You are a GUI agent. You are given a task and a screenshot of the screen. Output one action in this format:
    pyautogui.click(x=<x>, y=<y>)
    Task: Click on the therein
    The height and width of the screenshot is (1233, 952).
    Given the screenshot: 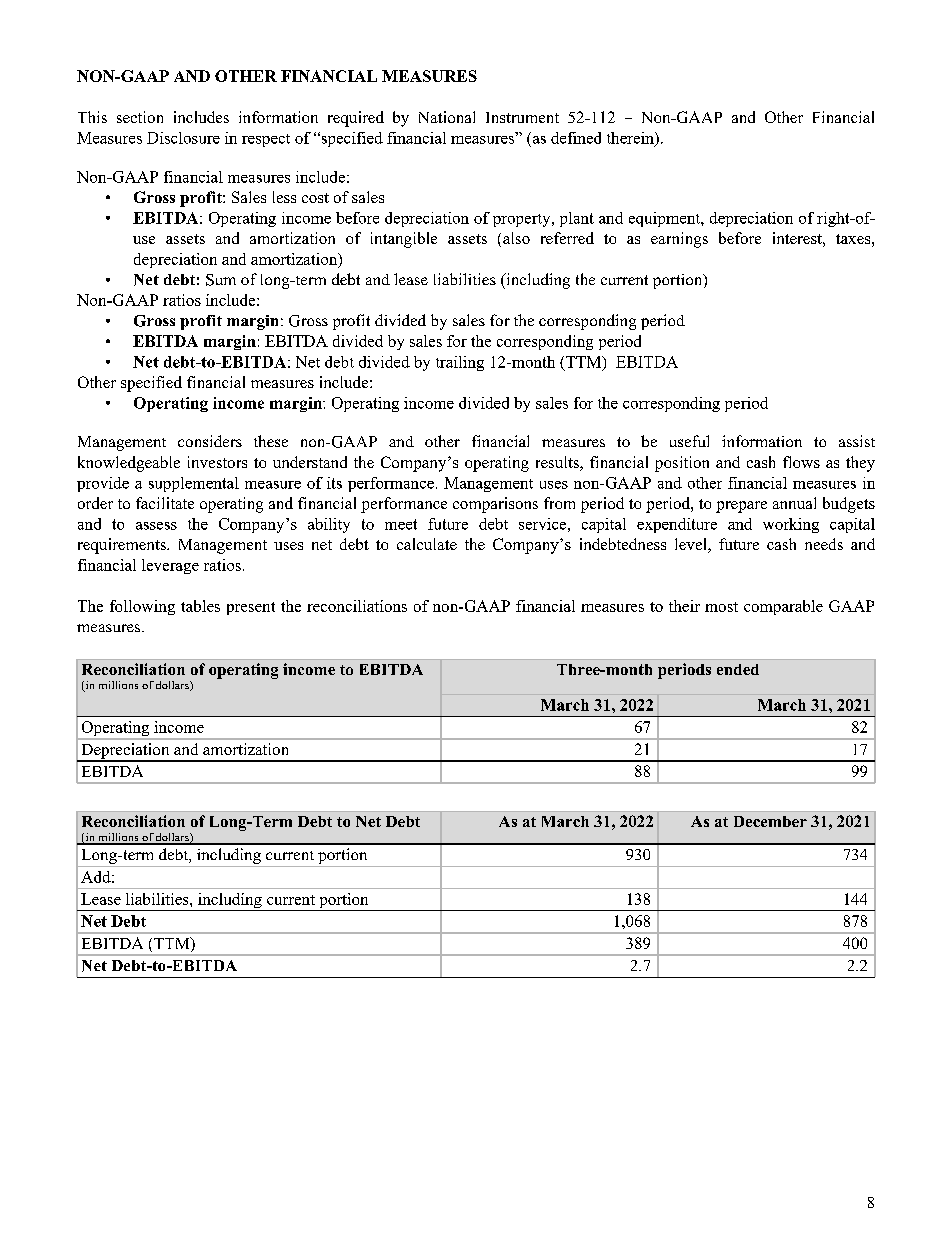 What is the action you would take?
    pyautogui.click(x=631, y=139)
